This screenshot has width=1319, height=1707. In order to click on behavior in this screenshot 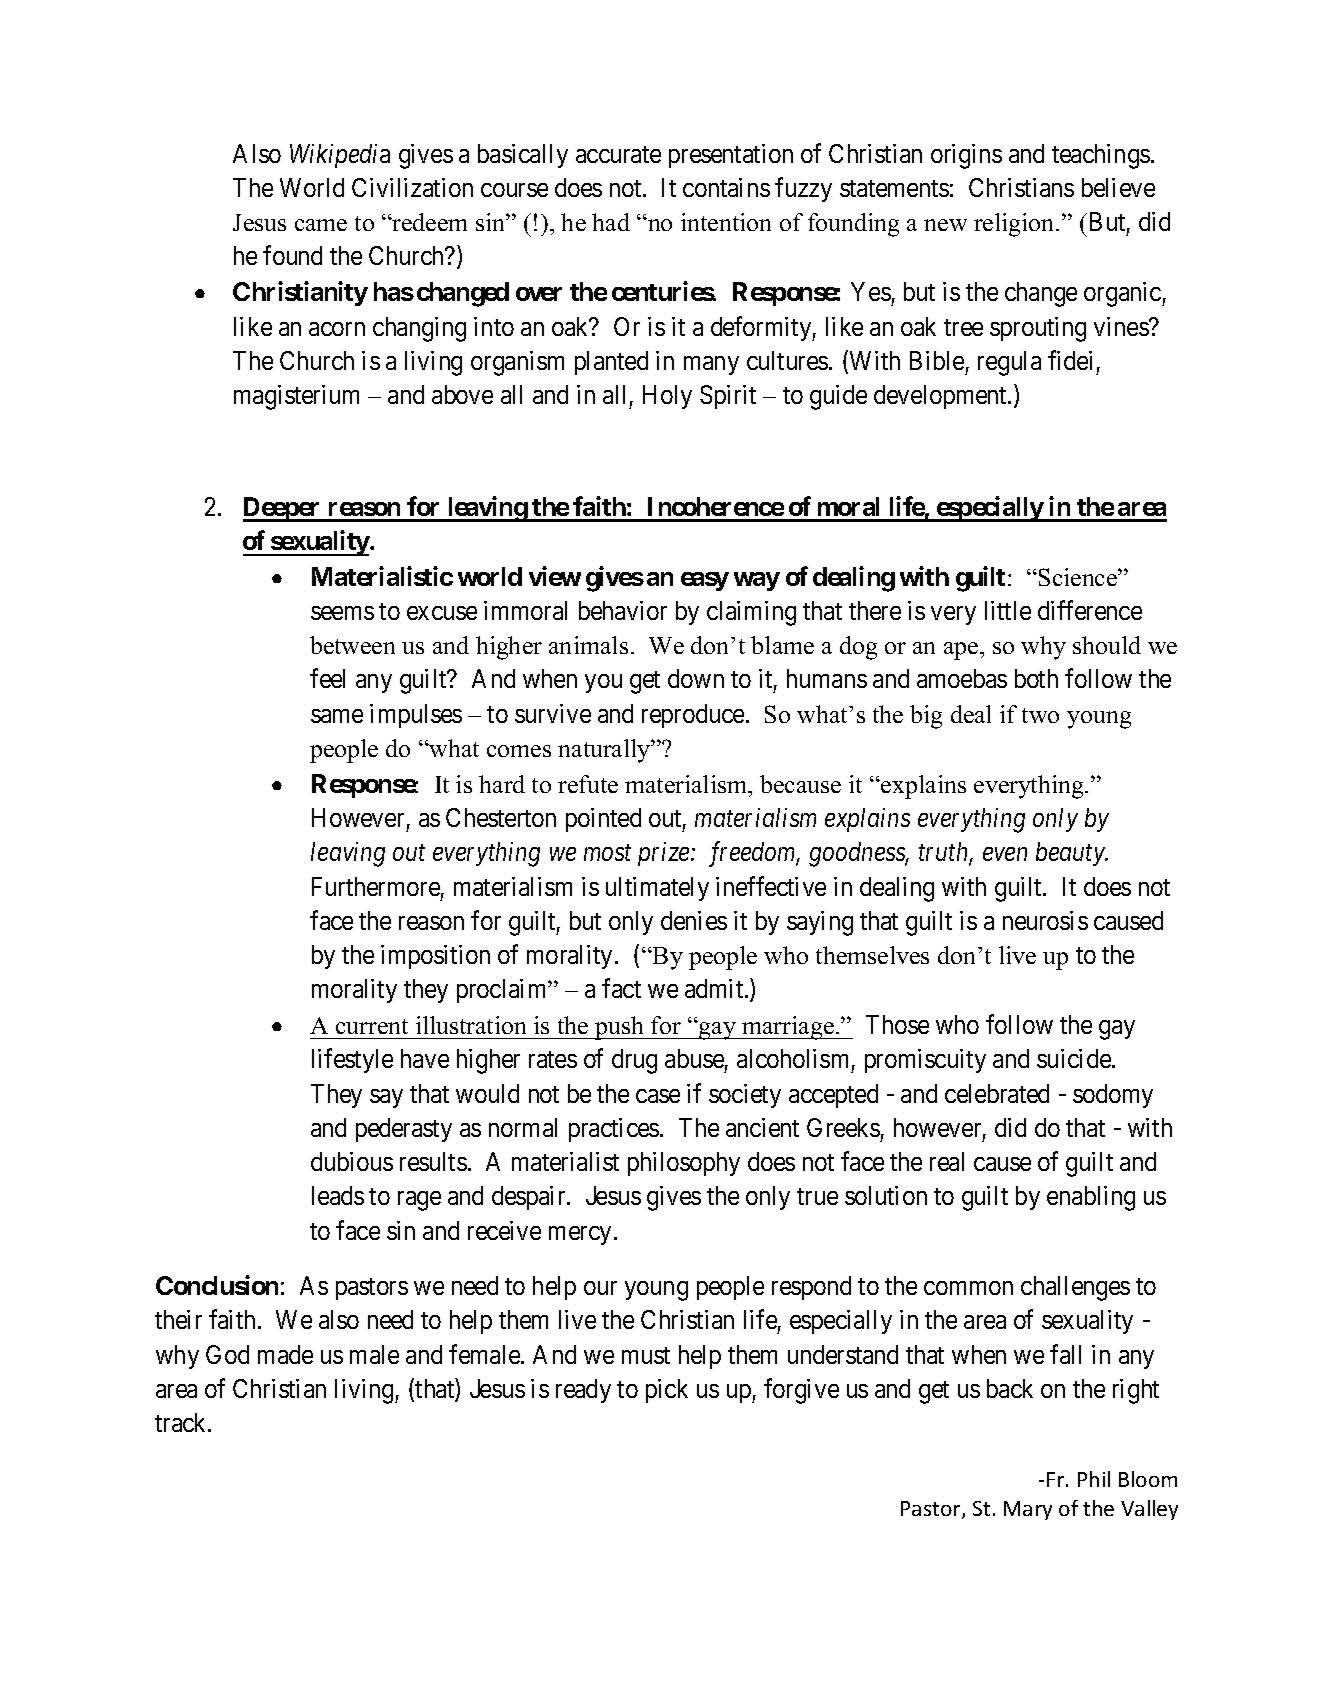, I will do `click(623, 610)`.
